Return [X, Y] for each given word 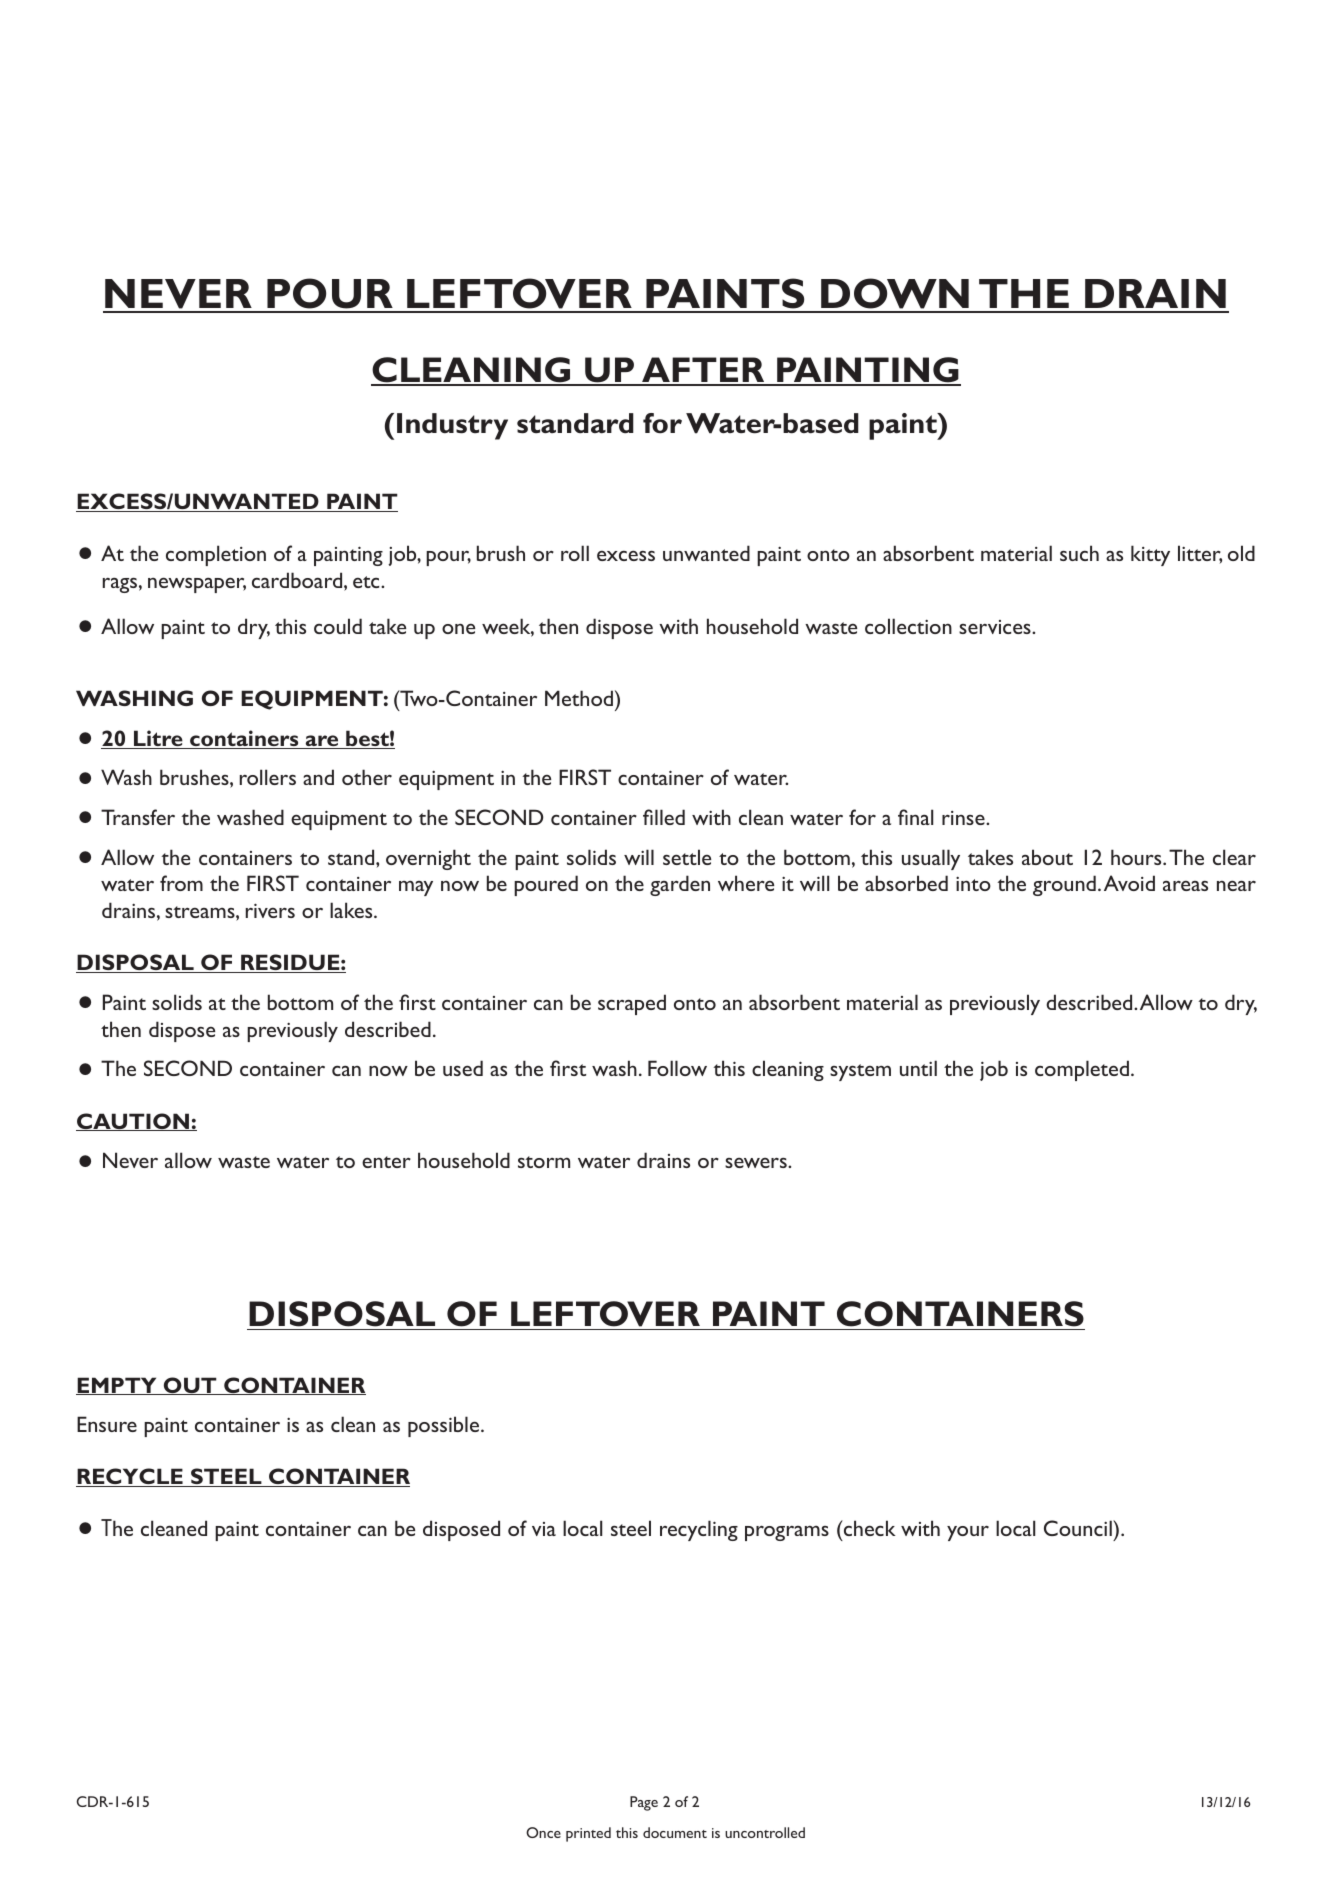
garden [680, 885]
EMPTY [117, 1386]
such [1079, 553]
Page [644, 1803]
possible [443, 1426]
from [181, 883]
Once [543, 1832]
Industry [452, 426]
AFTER [703, 371]
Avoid [1129, 883]
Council [1079, 1528]
